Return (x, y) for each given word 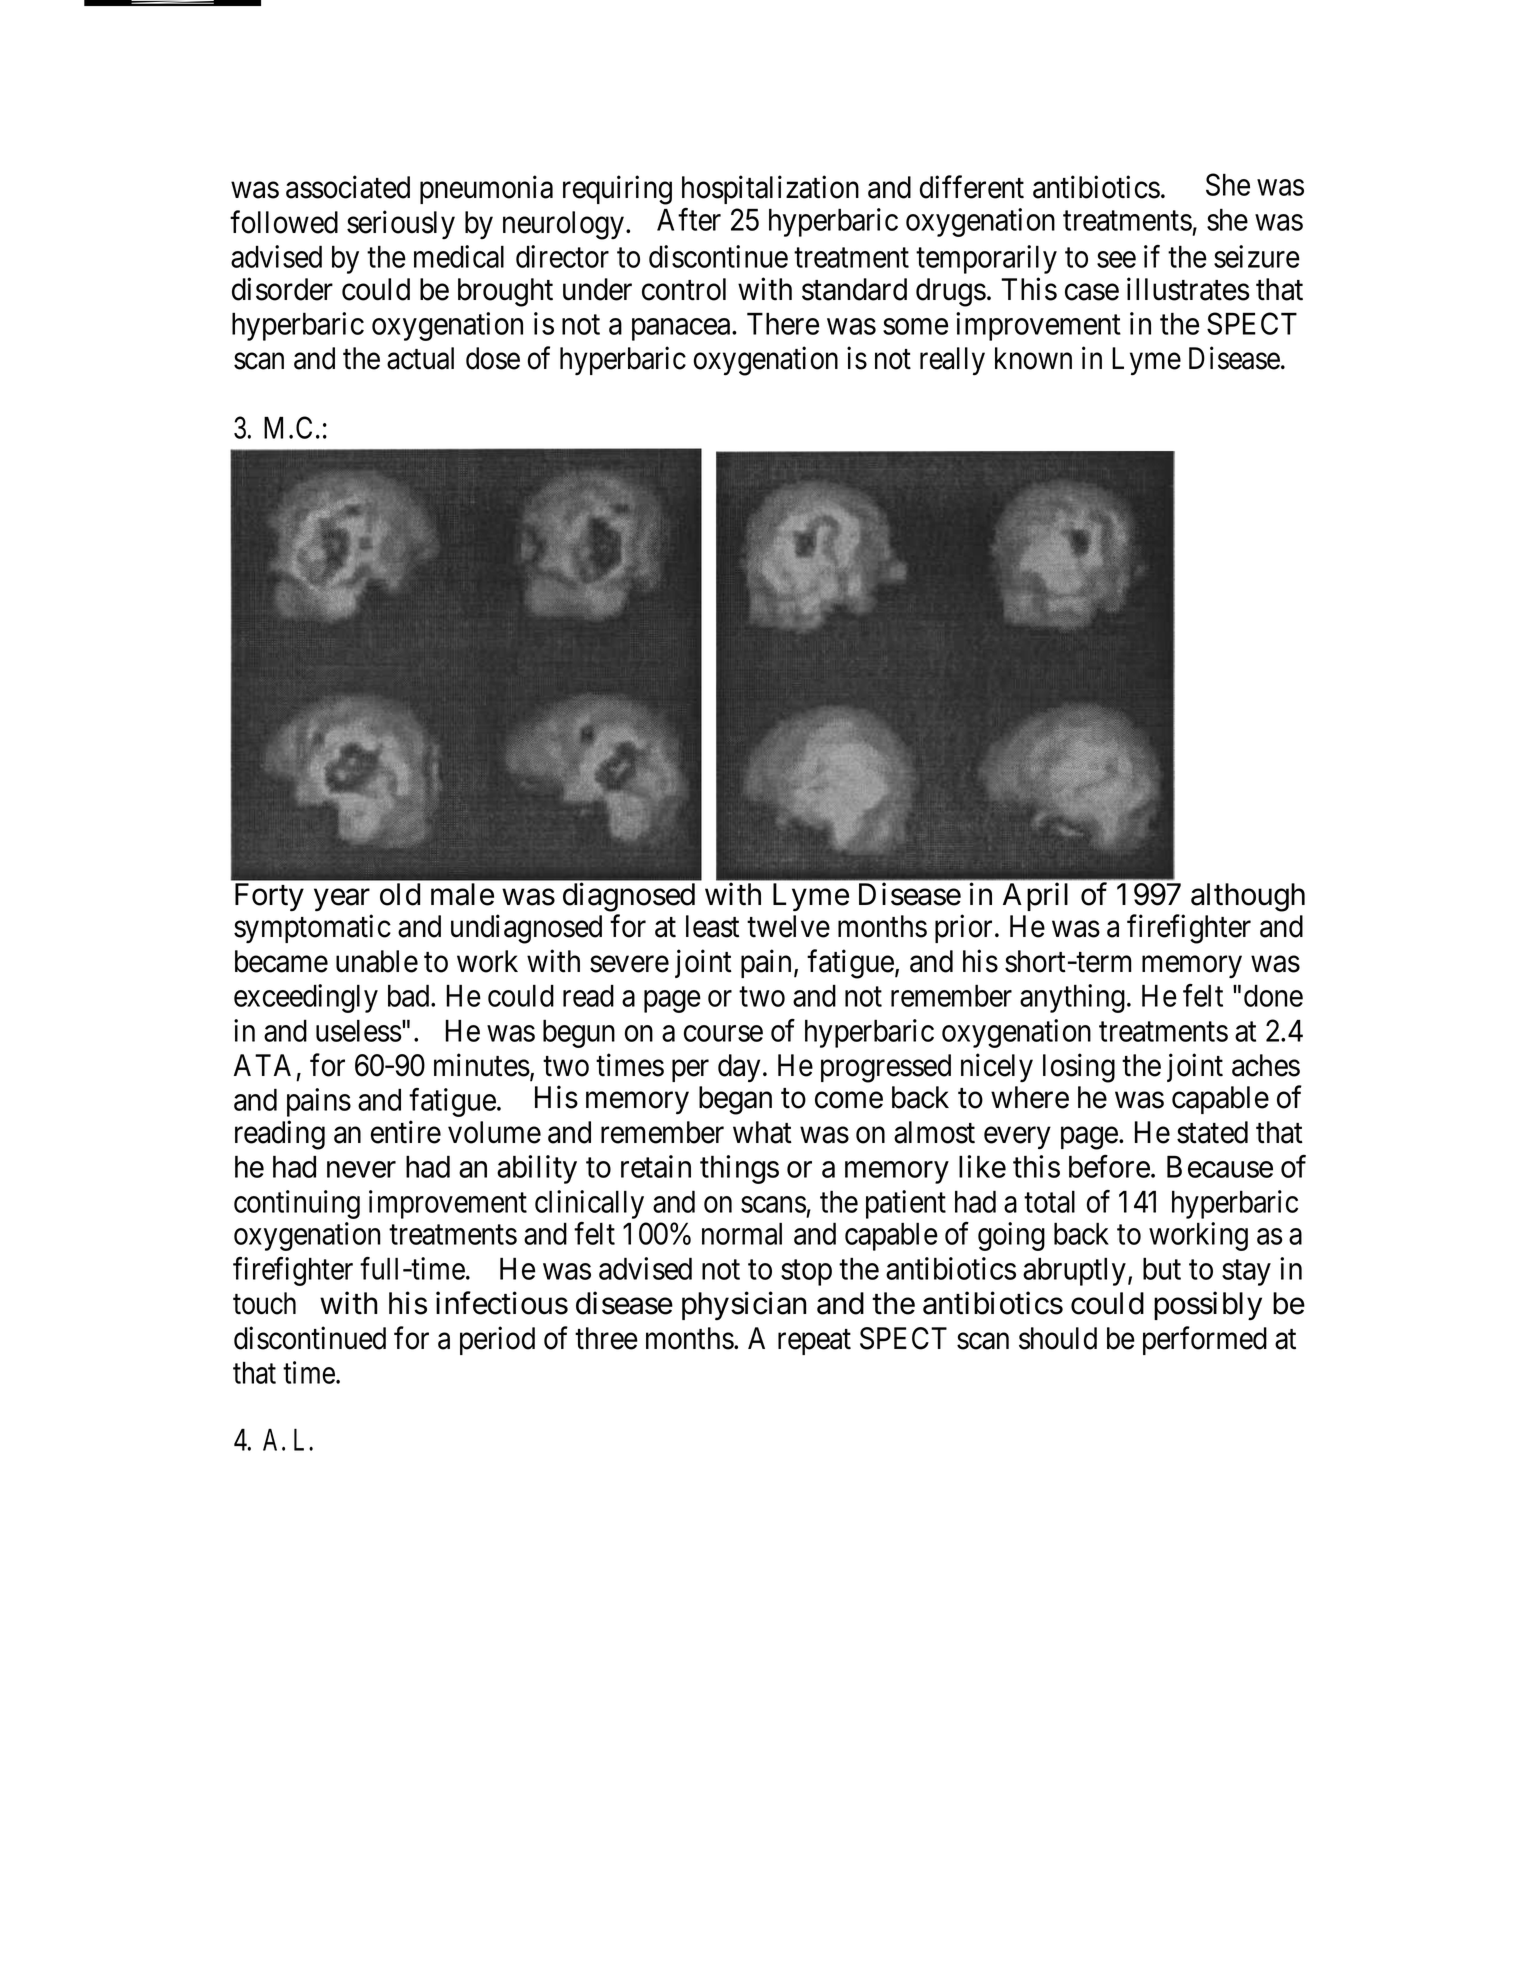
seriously (401, 224)
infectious (502, 1303)
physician (744, 1306)
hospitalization (770, 190)
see (1116, 260)
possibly (1208, 1306)
